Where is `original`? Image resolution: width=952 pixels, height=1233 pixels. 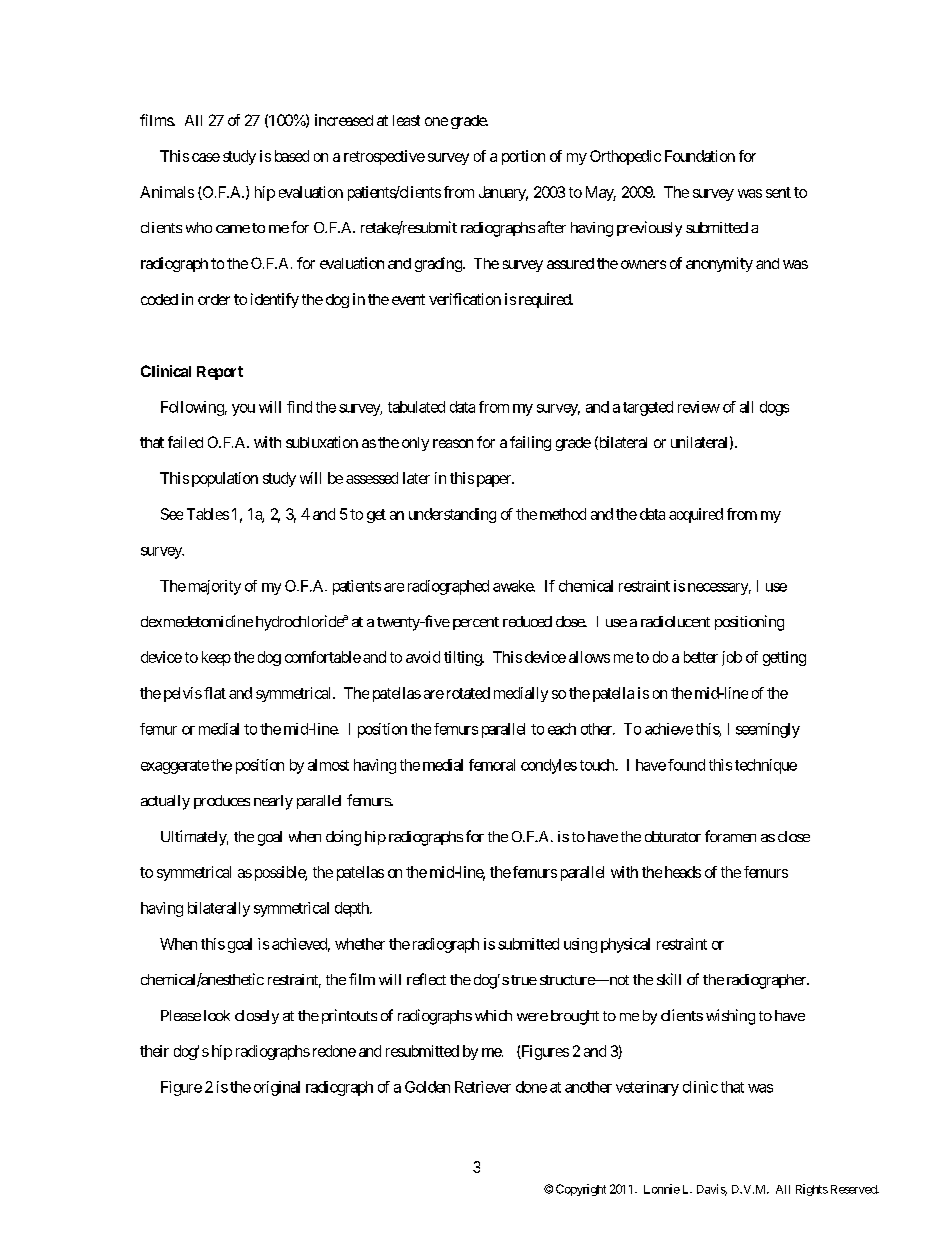
original is located at coordinates (277, 1088).
